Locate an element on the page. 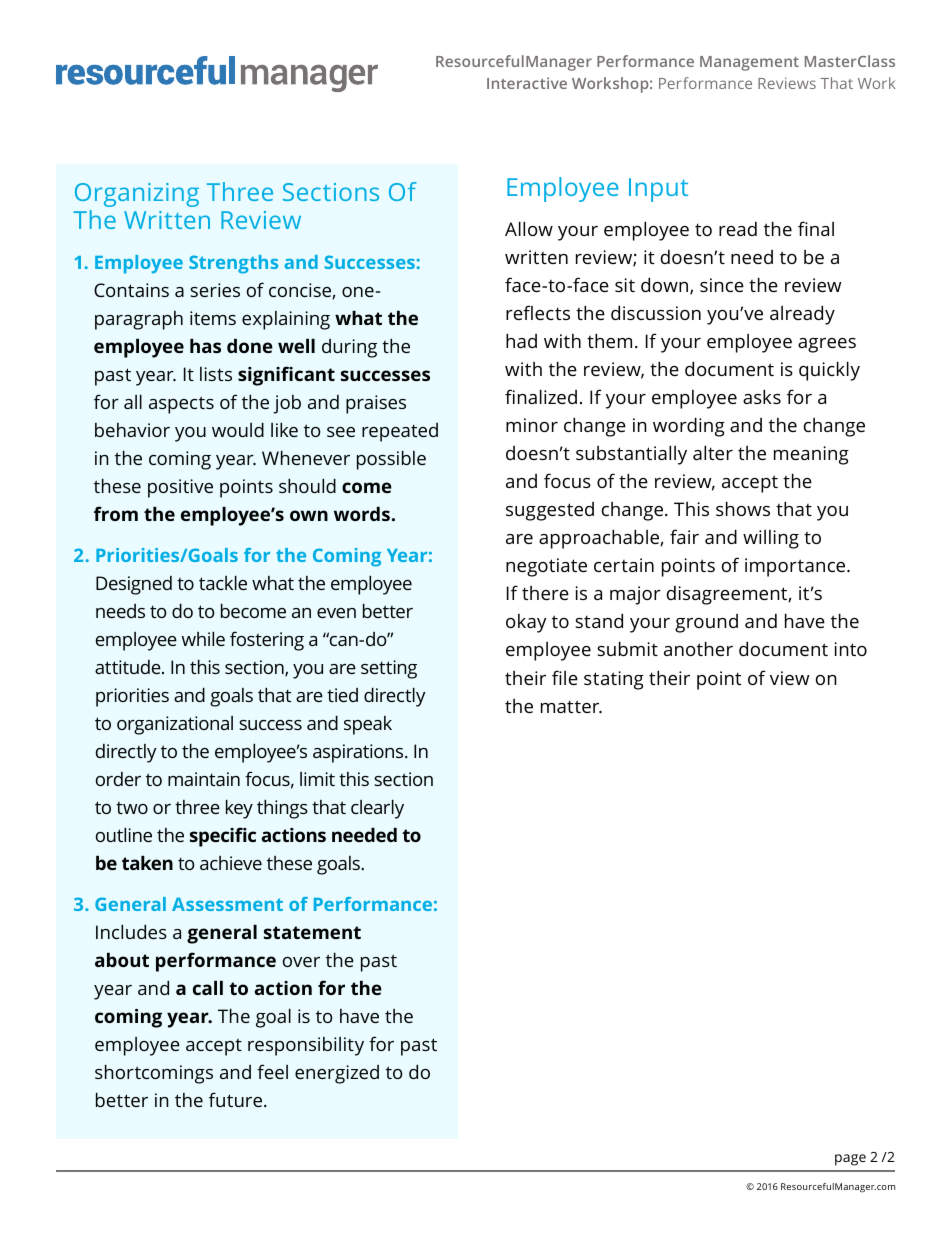 The height and width of the image is (1233, 952). Interactive is located at coordinates (527, 83).
